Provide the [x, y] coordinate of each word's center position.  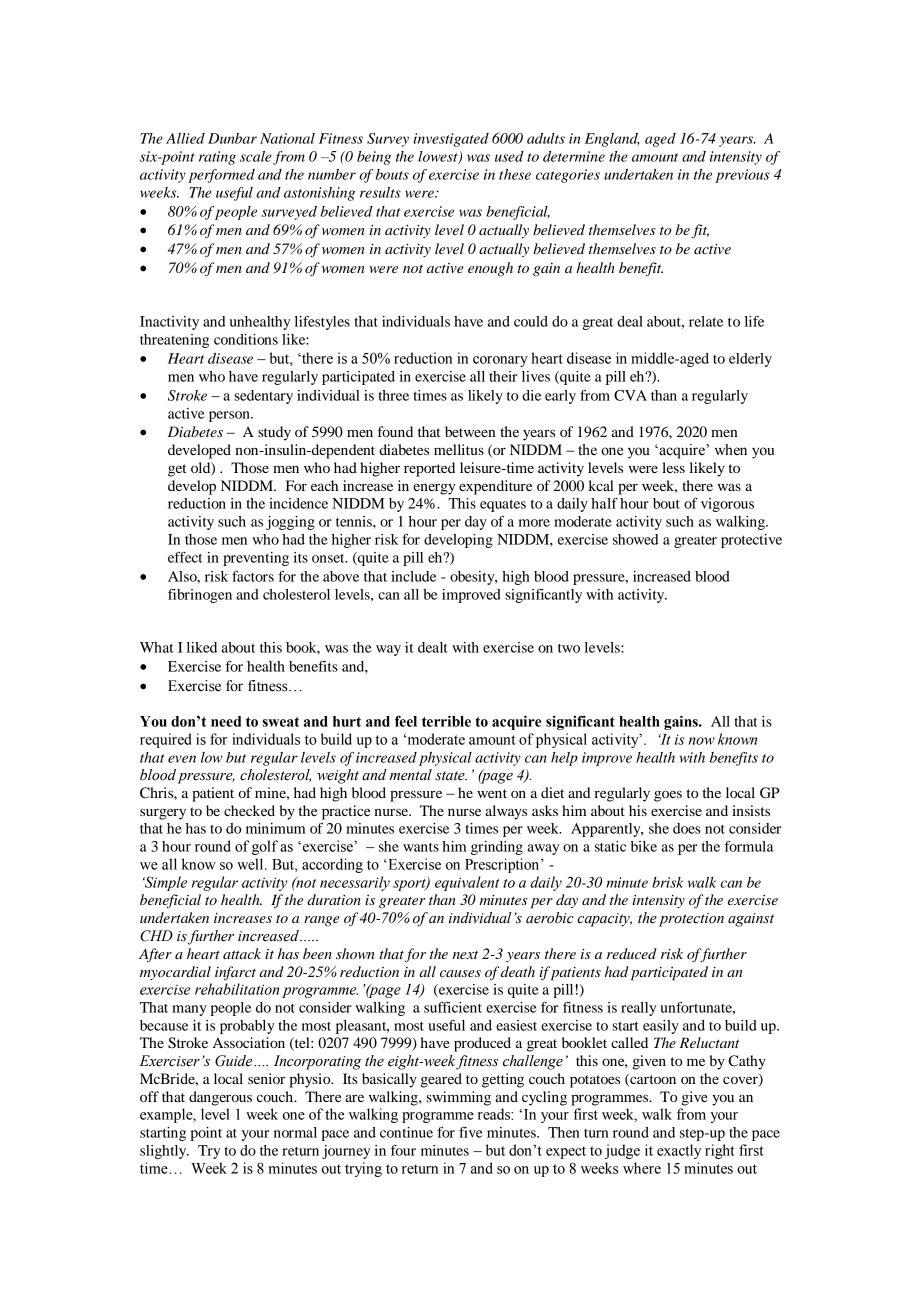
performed [221, 176]
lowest [439, 157]
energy [434, 489]
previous [742, 176]
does [687, 828]
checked [249, 810]
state [451, 776]
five [471, 1132]
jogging [290, 523]
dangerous [220, 1098]
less [673, 467]
